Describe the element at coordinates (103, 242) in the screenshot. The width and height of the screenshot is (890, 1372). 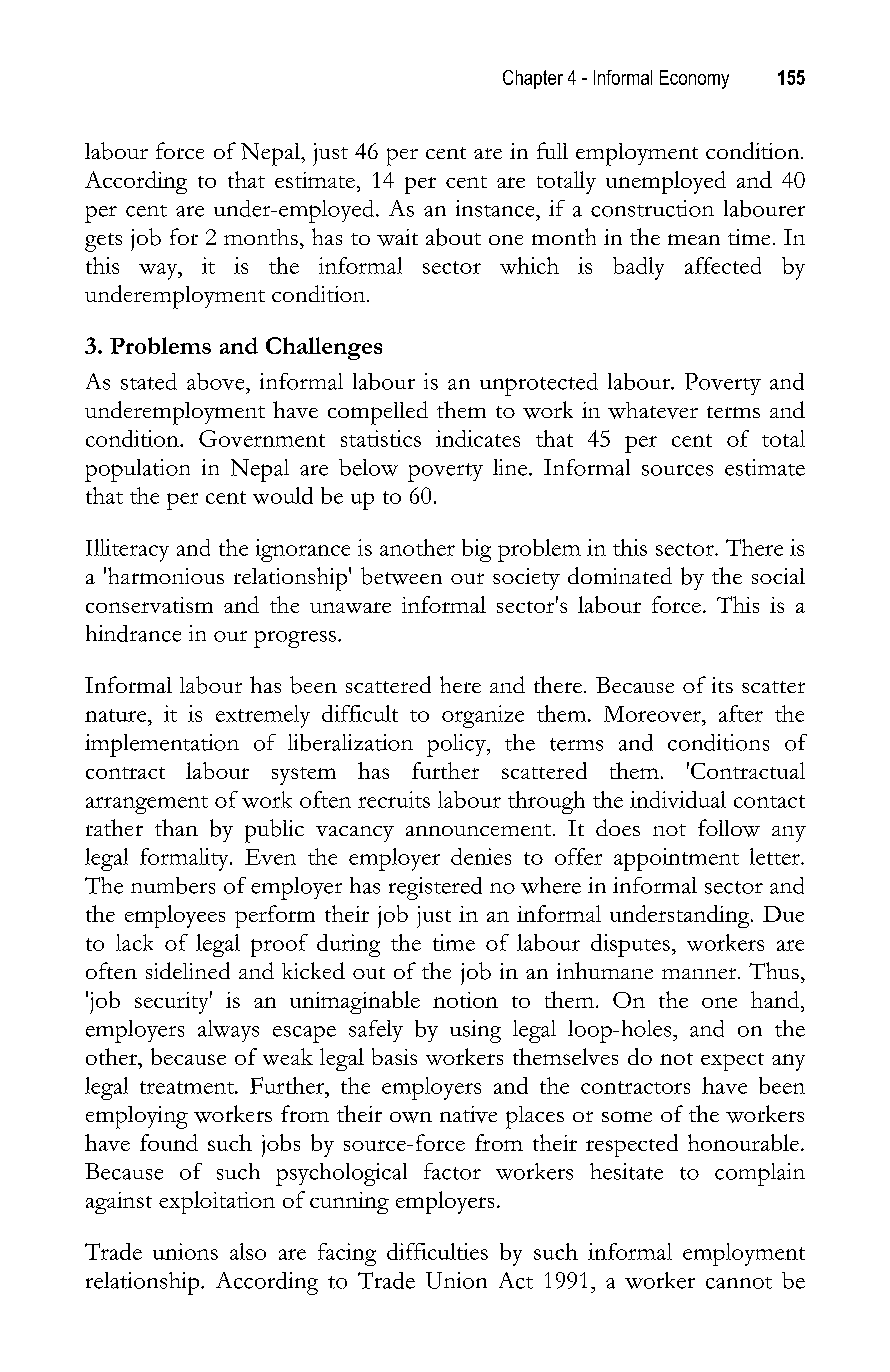
I see `gets` at that location.
